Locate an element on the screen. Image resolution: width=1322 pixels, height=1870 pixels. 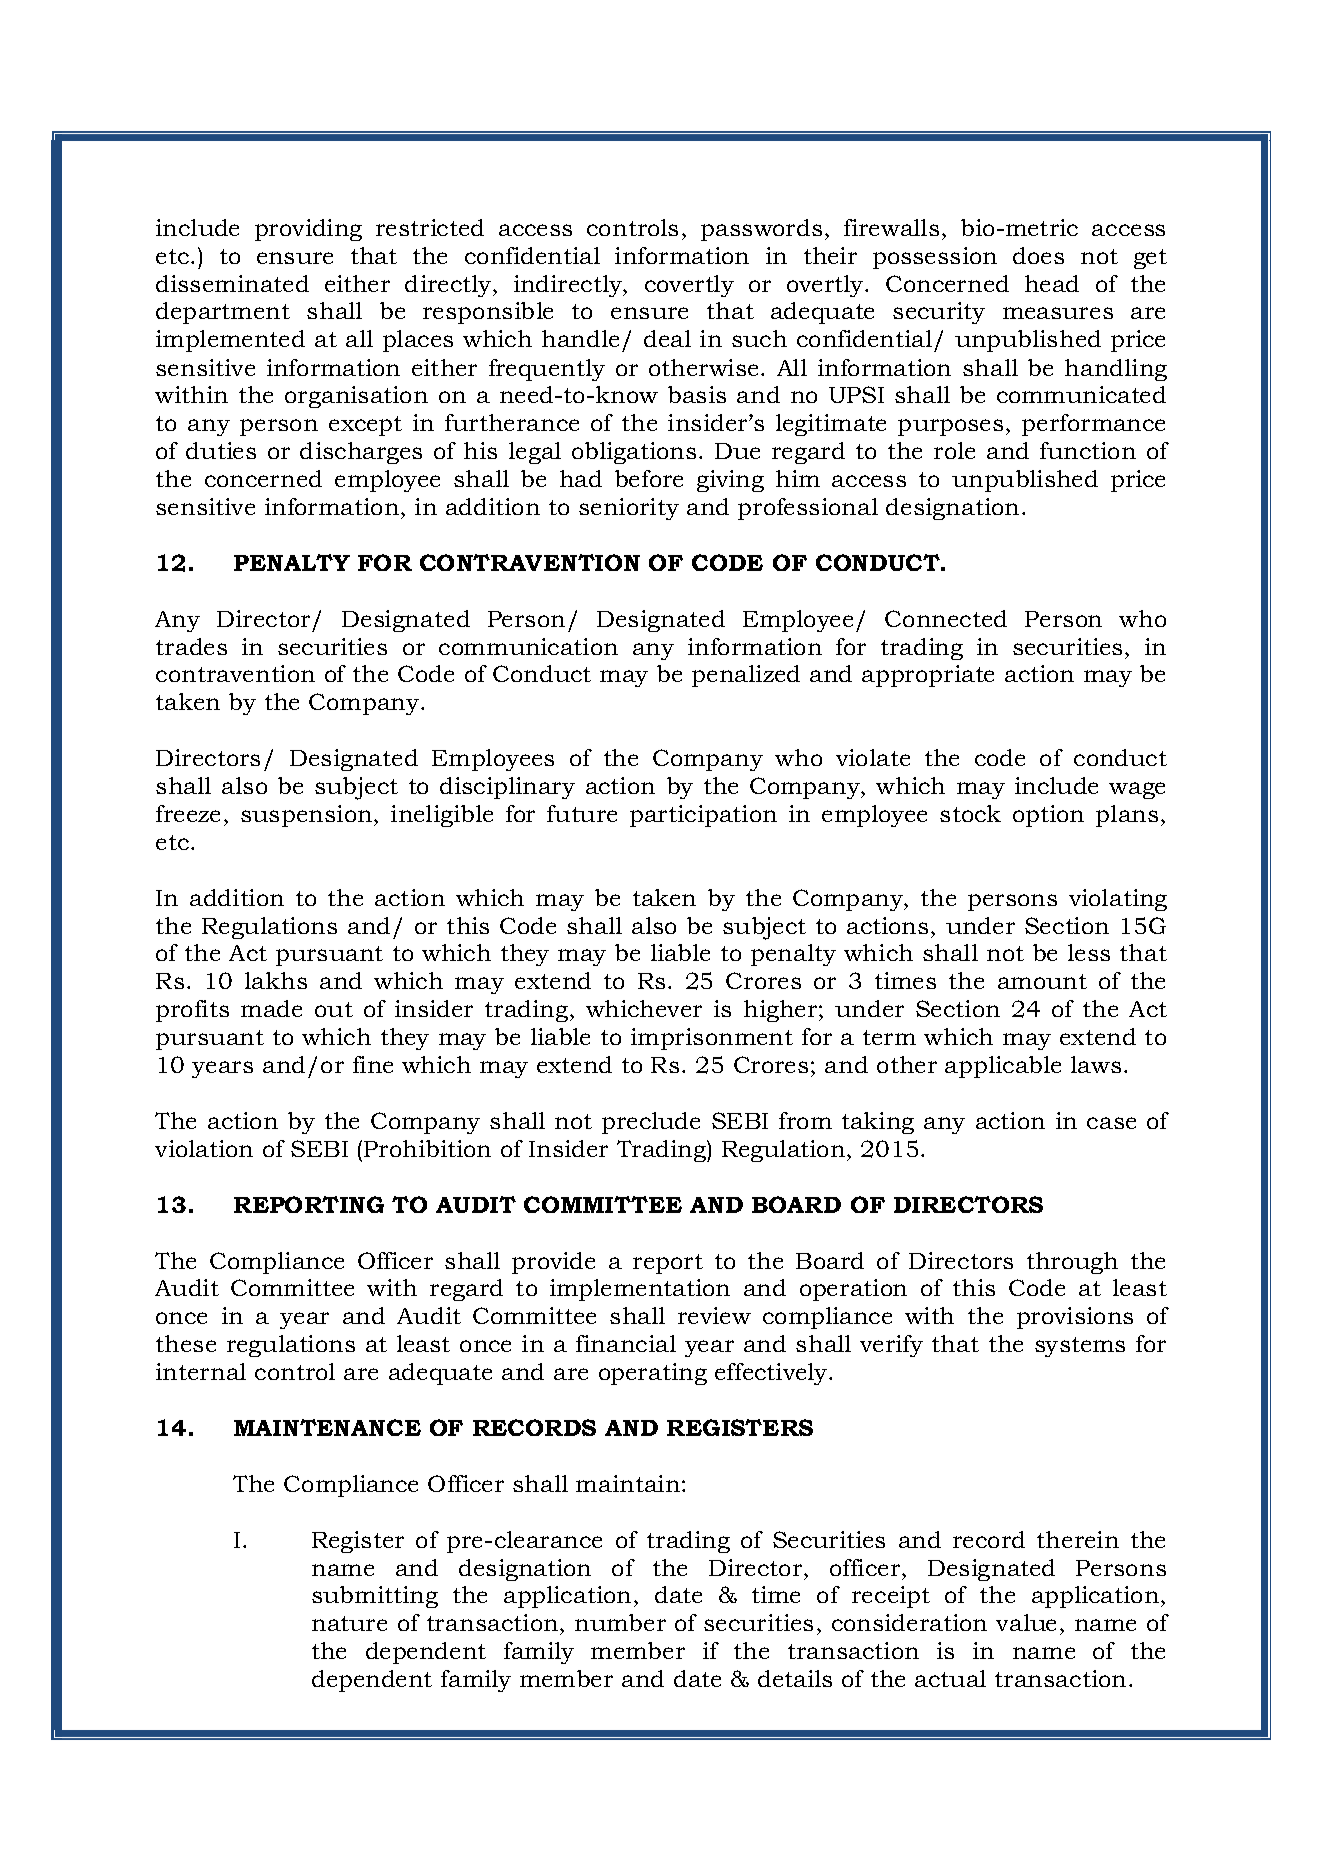
option is located at coordinates (1048, 816).
